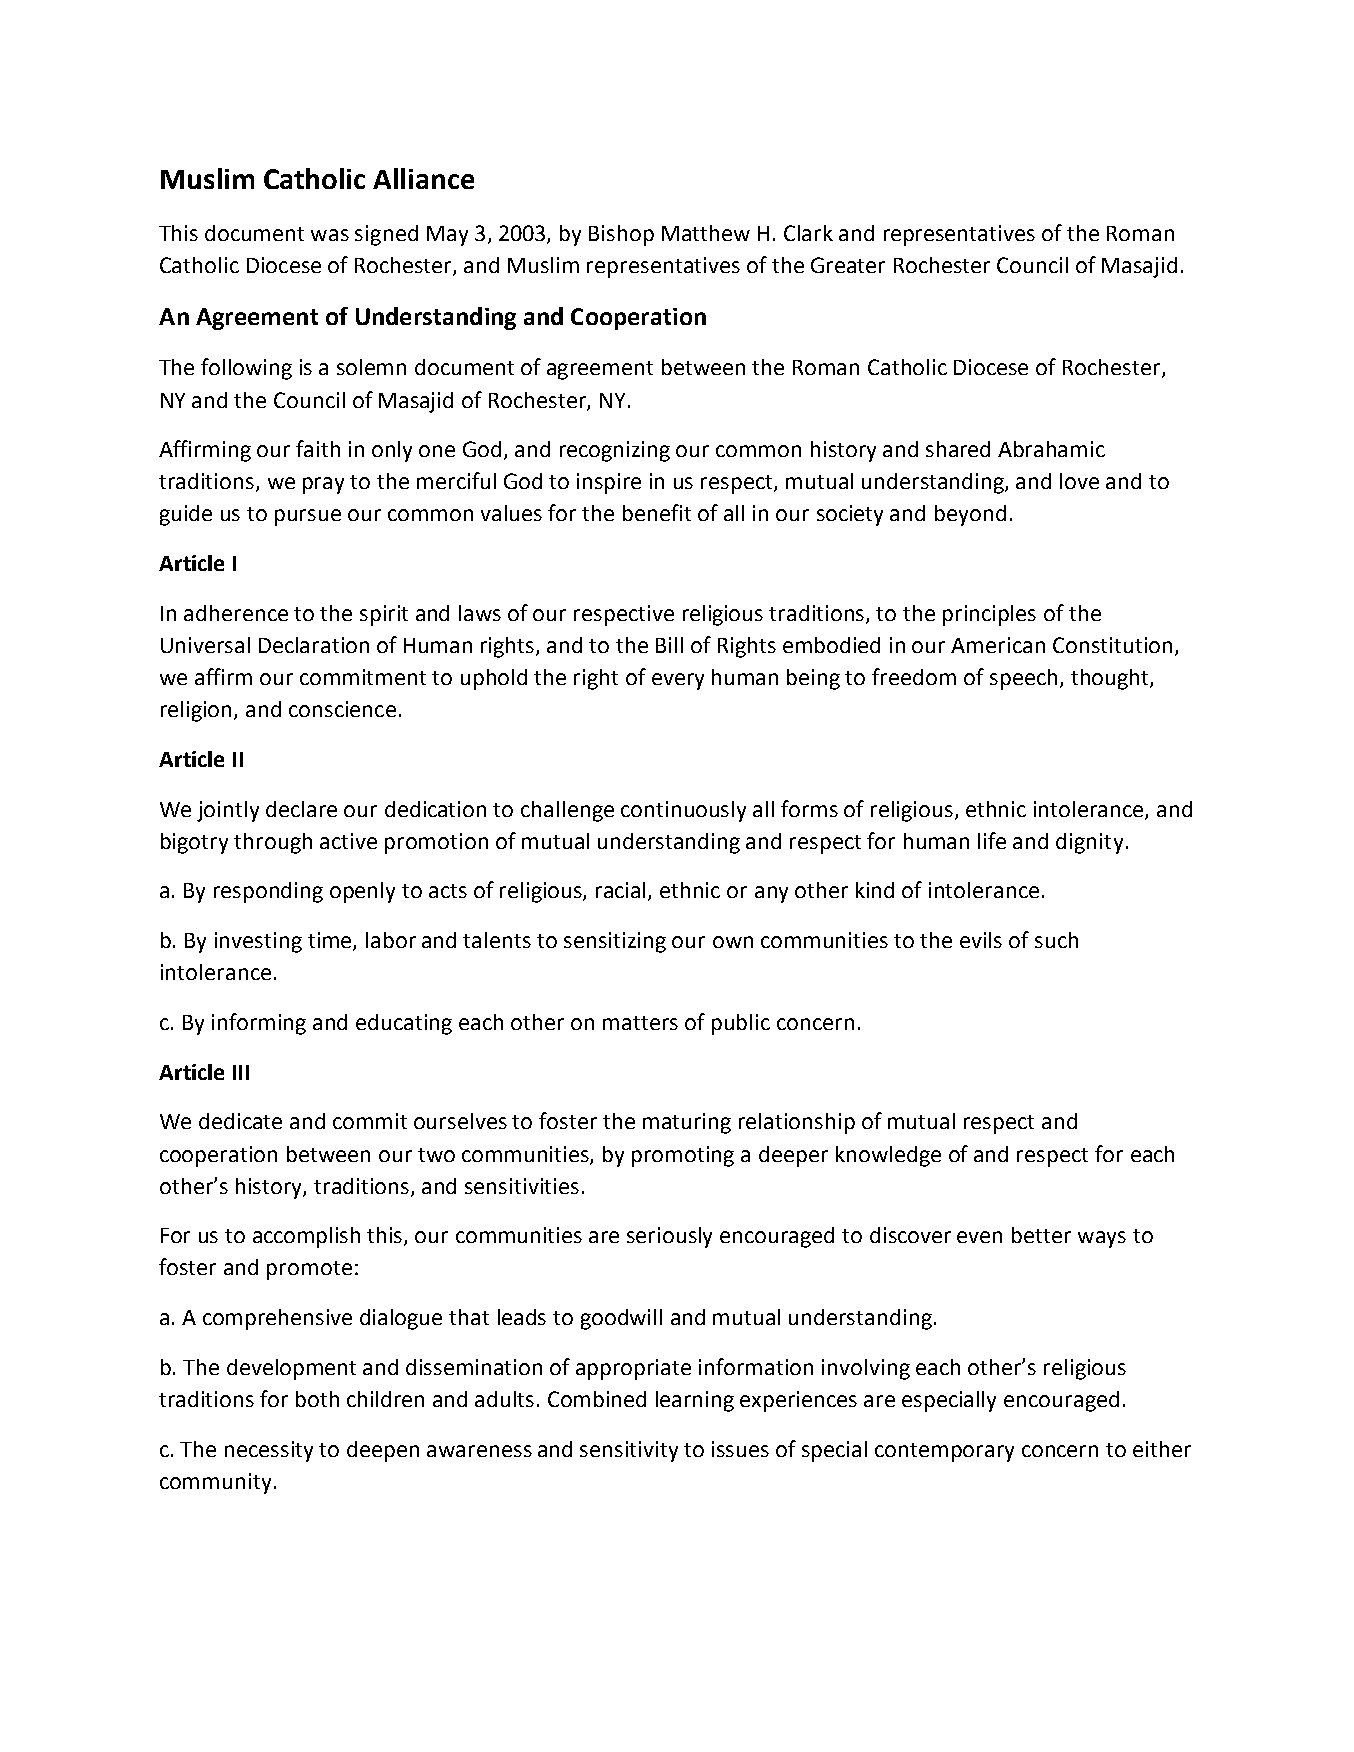 Image resolution: width=1354 pixels, height=1752 pixels. I want to click on contemporary, so click(944, 1452).
